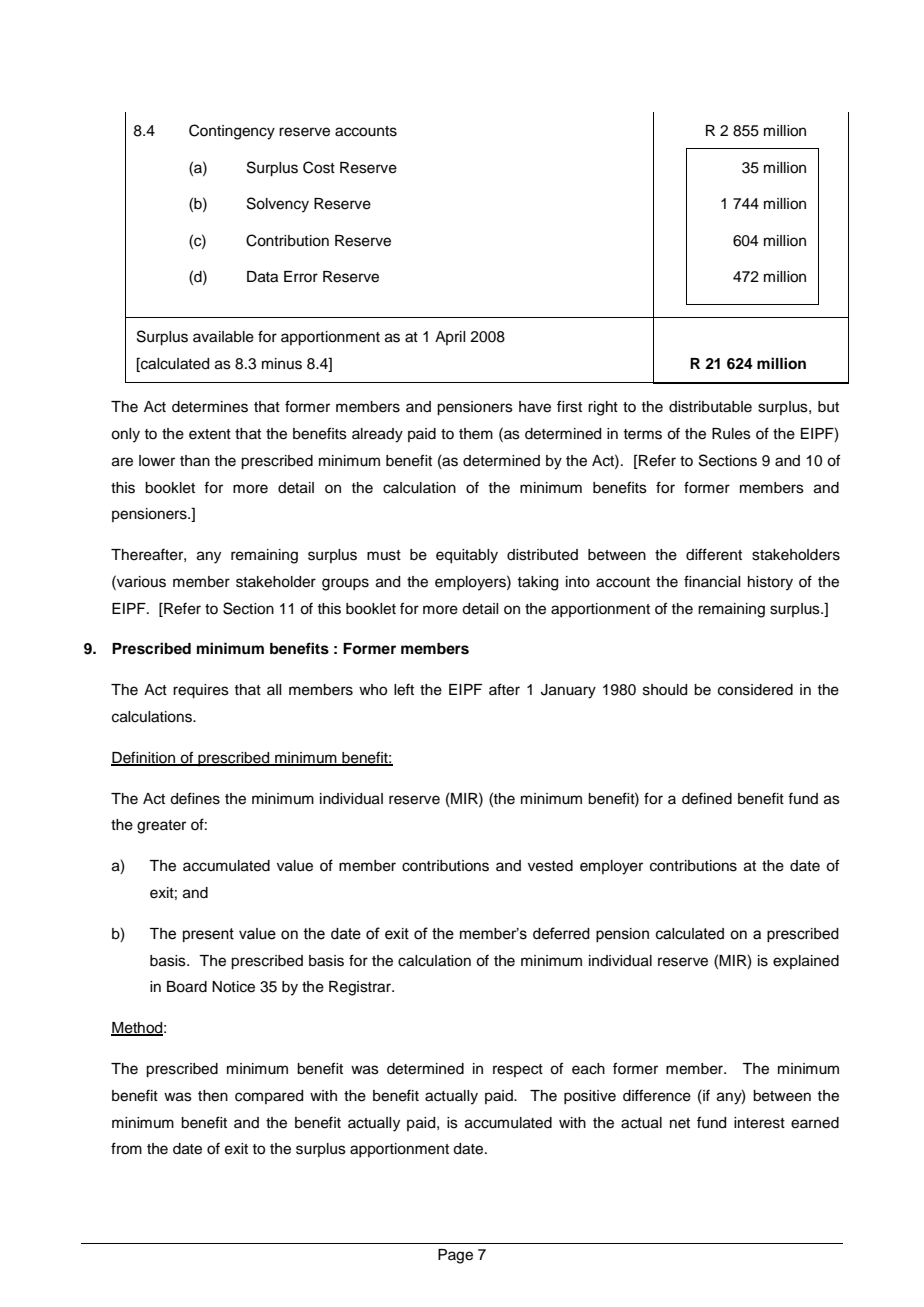  What do you see at coordinates (319, 167) in the screenshot?
I see `Cost` at bounding box center [319, 167].
